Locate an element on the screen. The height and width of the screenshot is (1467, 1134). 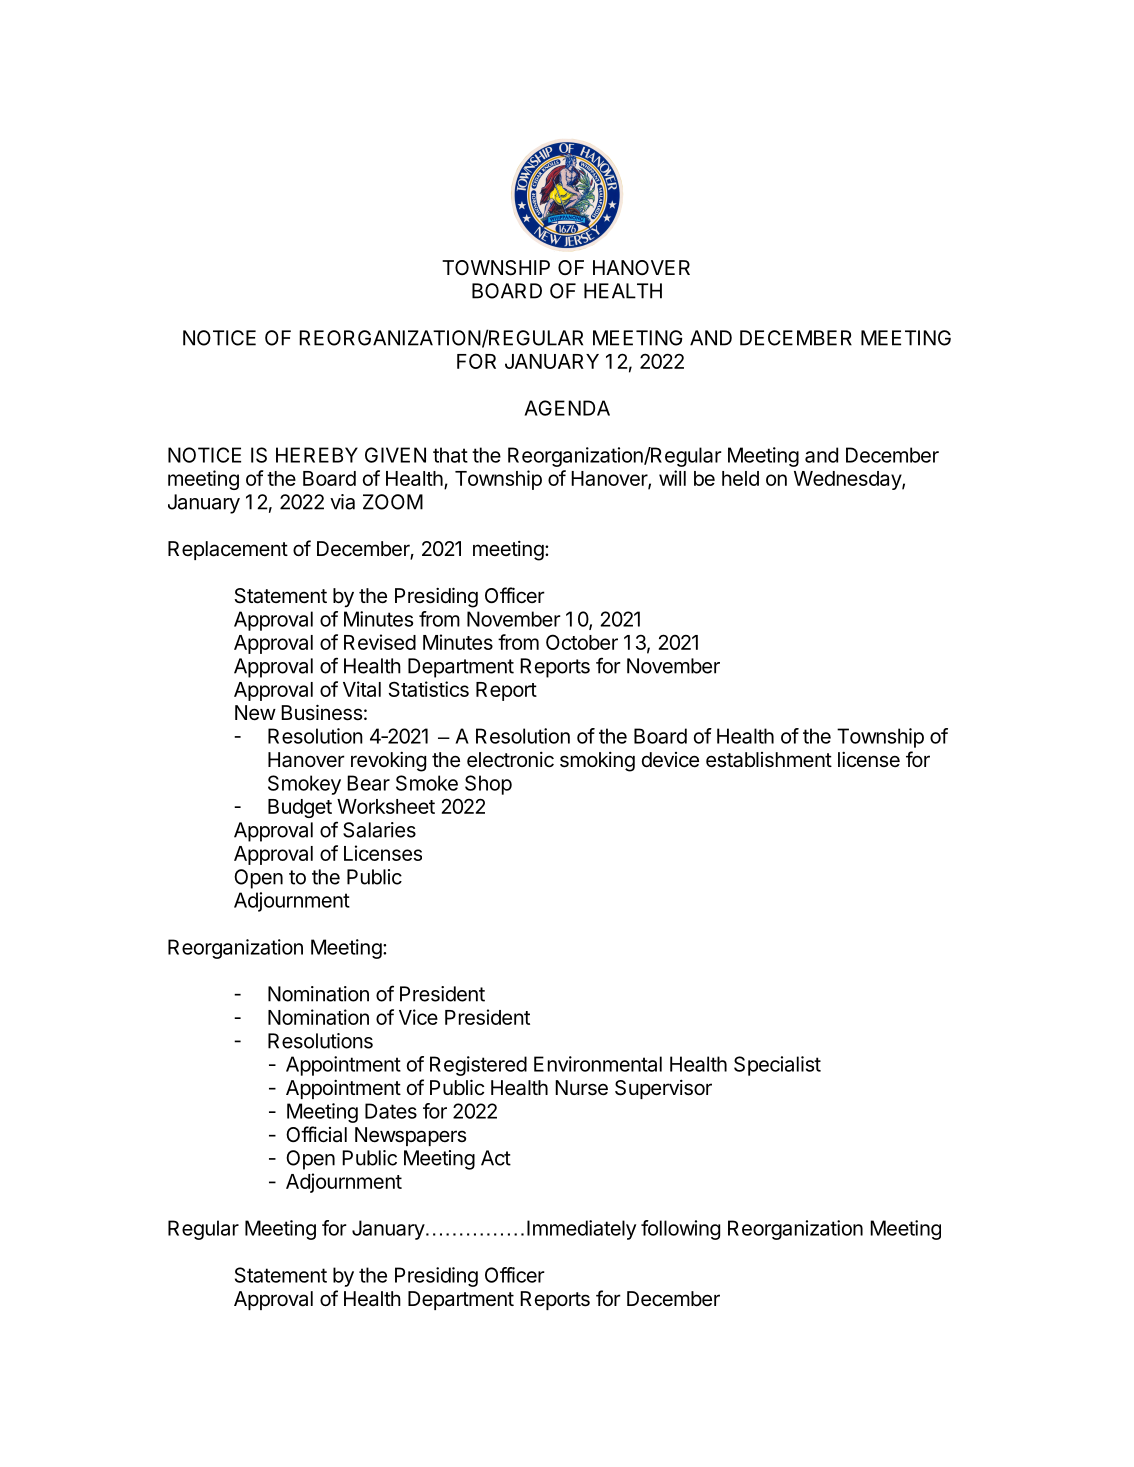
establishment is located at coordinates (769, 760).
